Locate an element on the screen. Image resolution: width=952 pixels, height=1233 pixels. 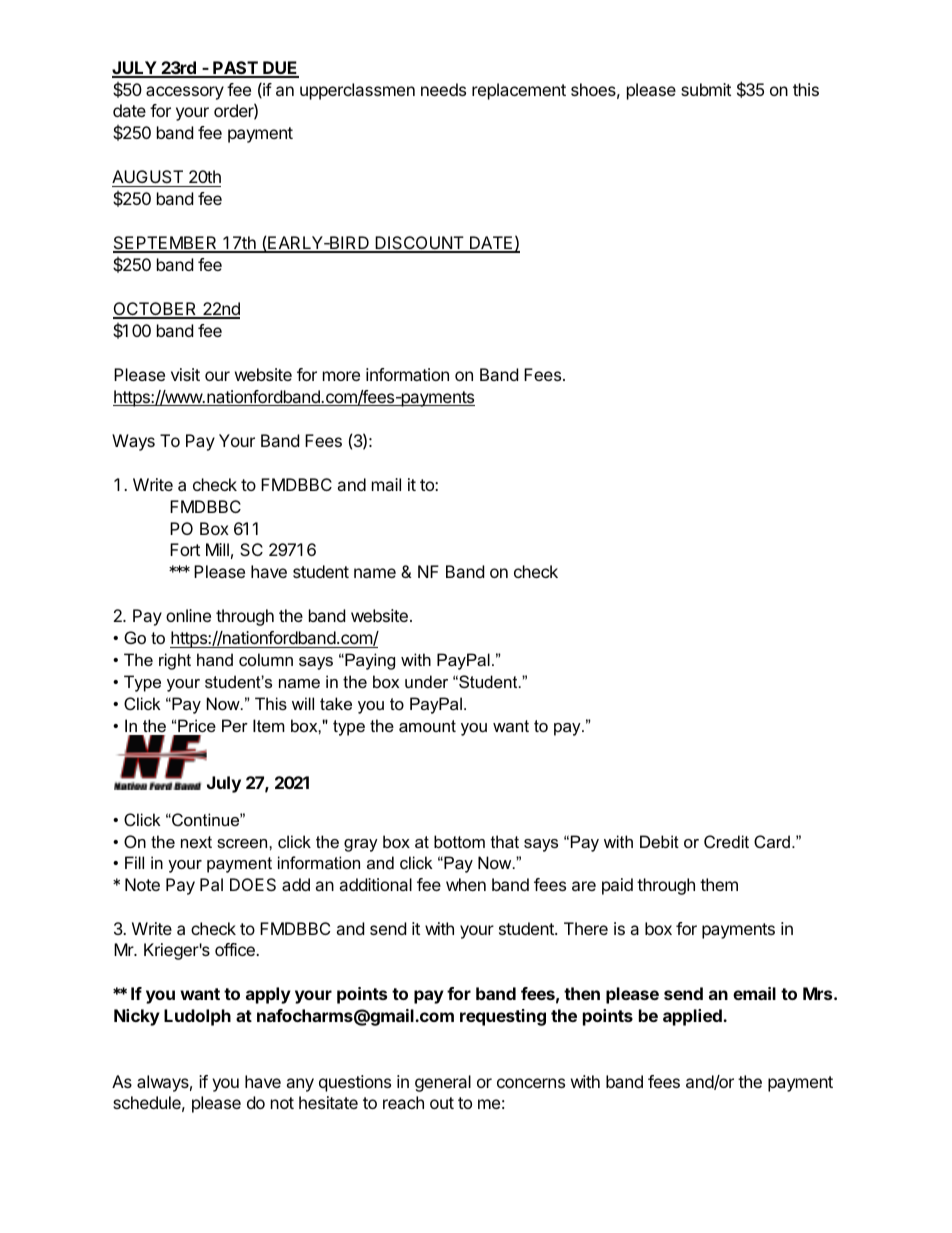
bottom is located at coordinates (459, 841).
